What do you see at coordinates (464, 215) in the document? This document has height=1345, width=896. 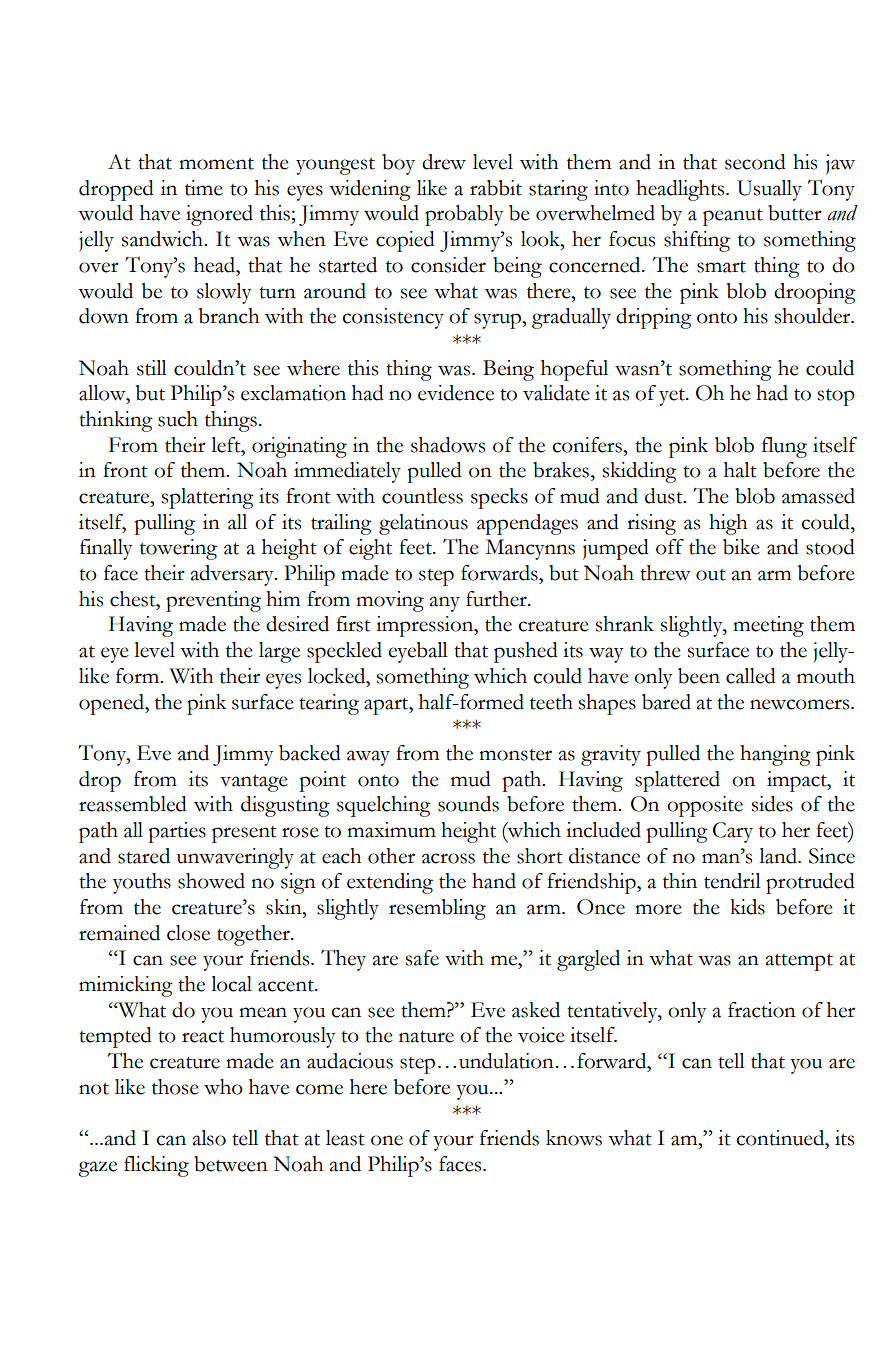 I see `probably` at bounding box center [464, 215].
